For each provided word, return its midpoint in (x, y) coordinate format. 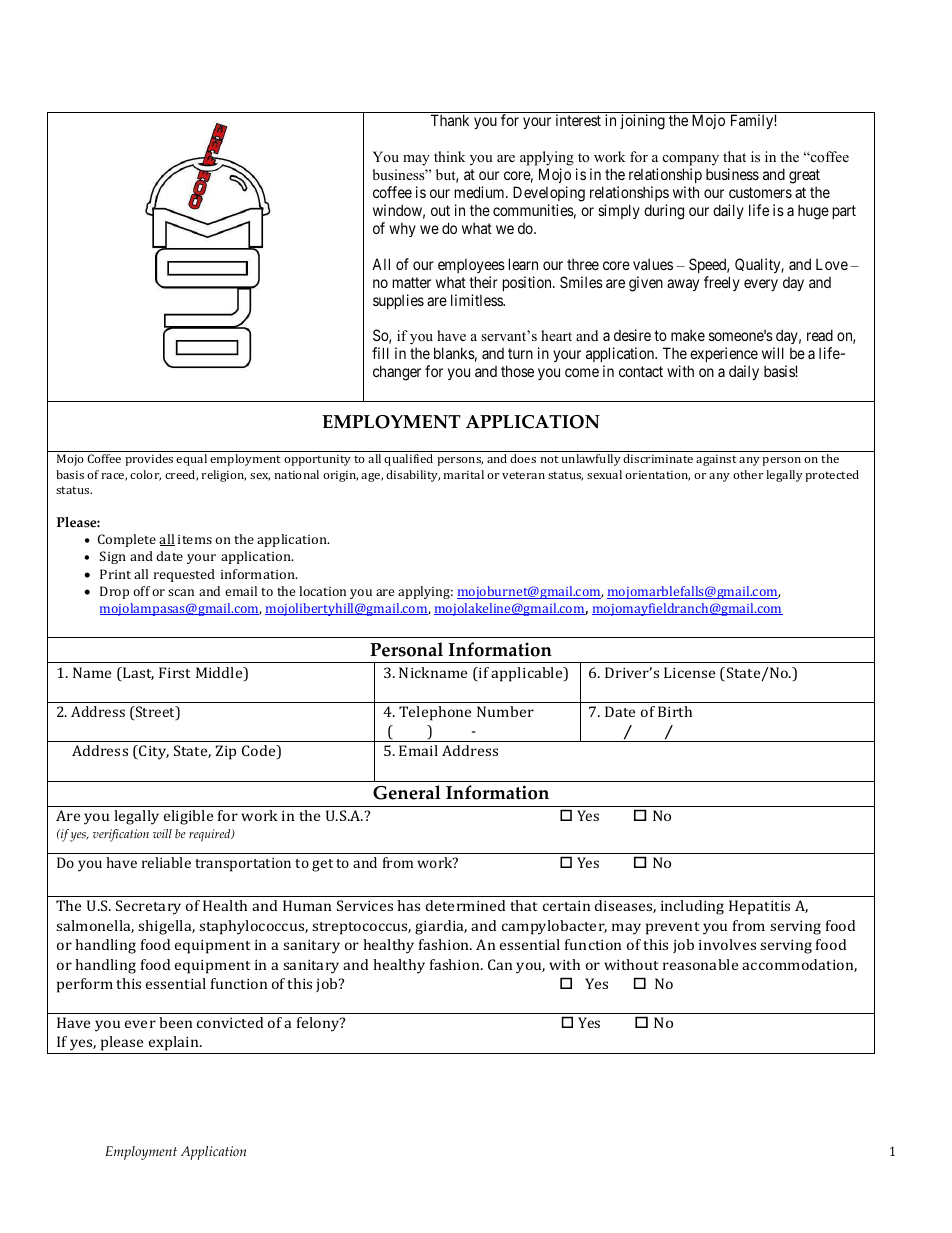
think (449, 156)
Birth (675, 711)
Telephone (435, 713)
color (145, 475)
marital (464, 474)
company (691, 162)
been (175, 1022)
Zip (226, 752)
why (402, 229)
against (716, 460)
